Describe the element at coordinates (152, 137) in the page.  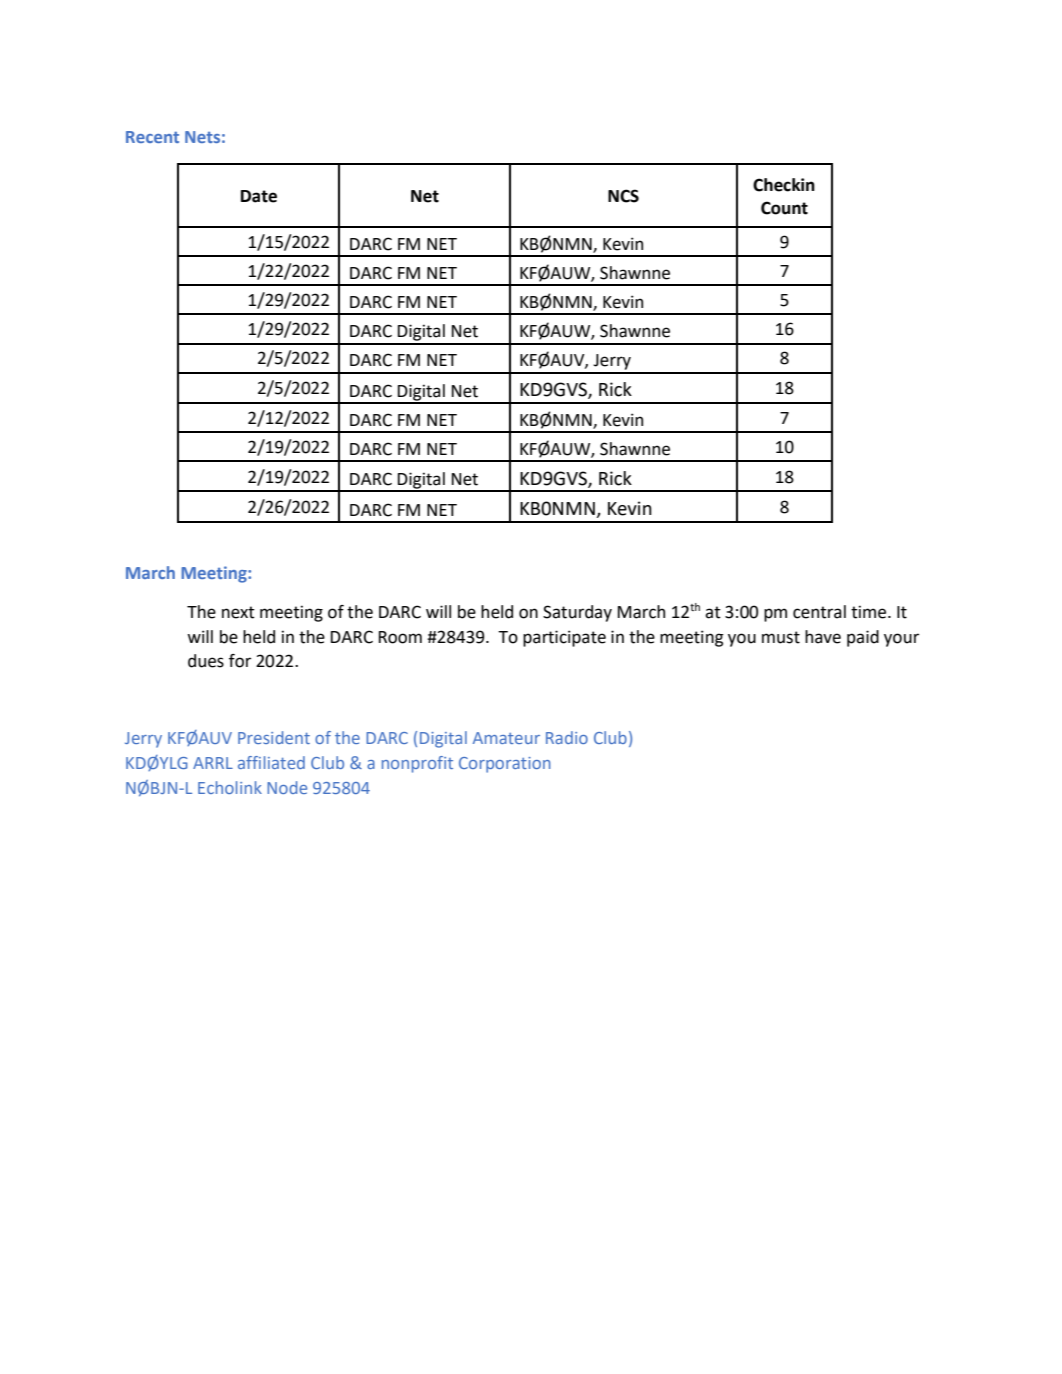
I see `Recent` at that location.
